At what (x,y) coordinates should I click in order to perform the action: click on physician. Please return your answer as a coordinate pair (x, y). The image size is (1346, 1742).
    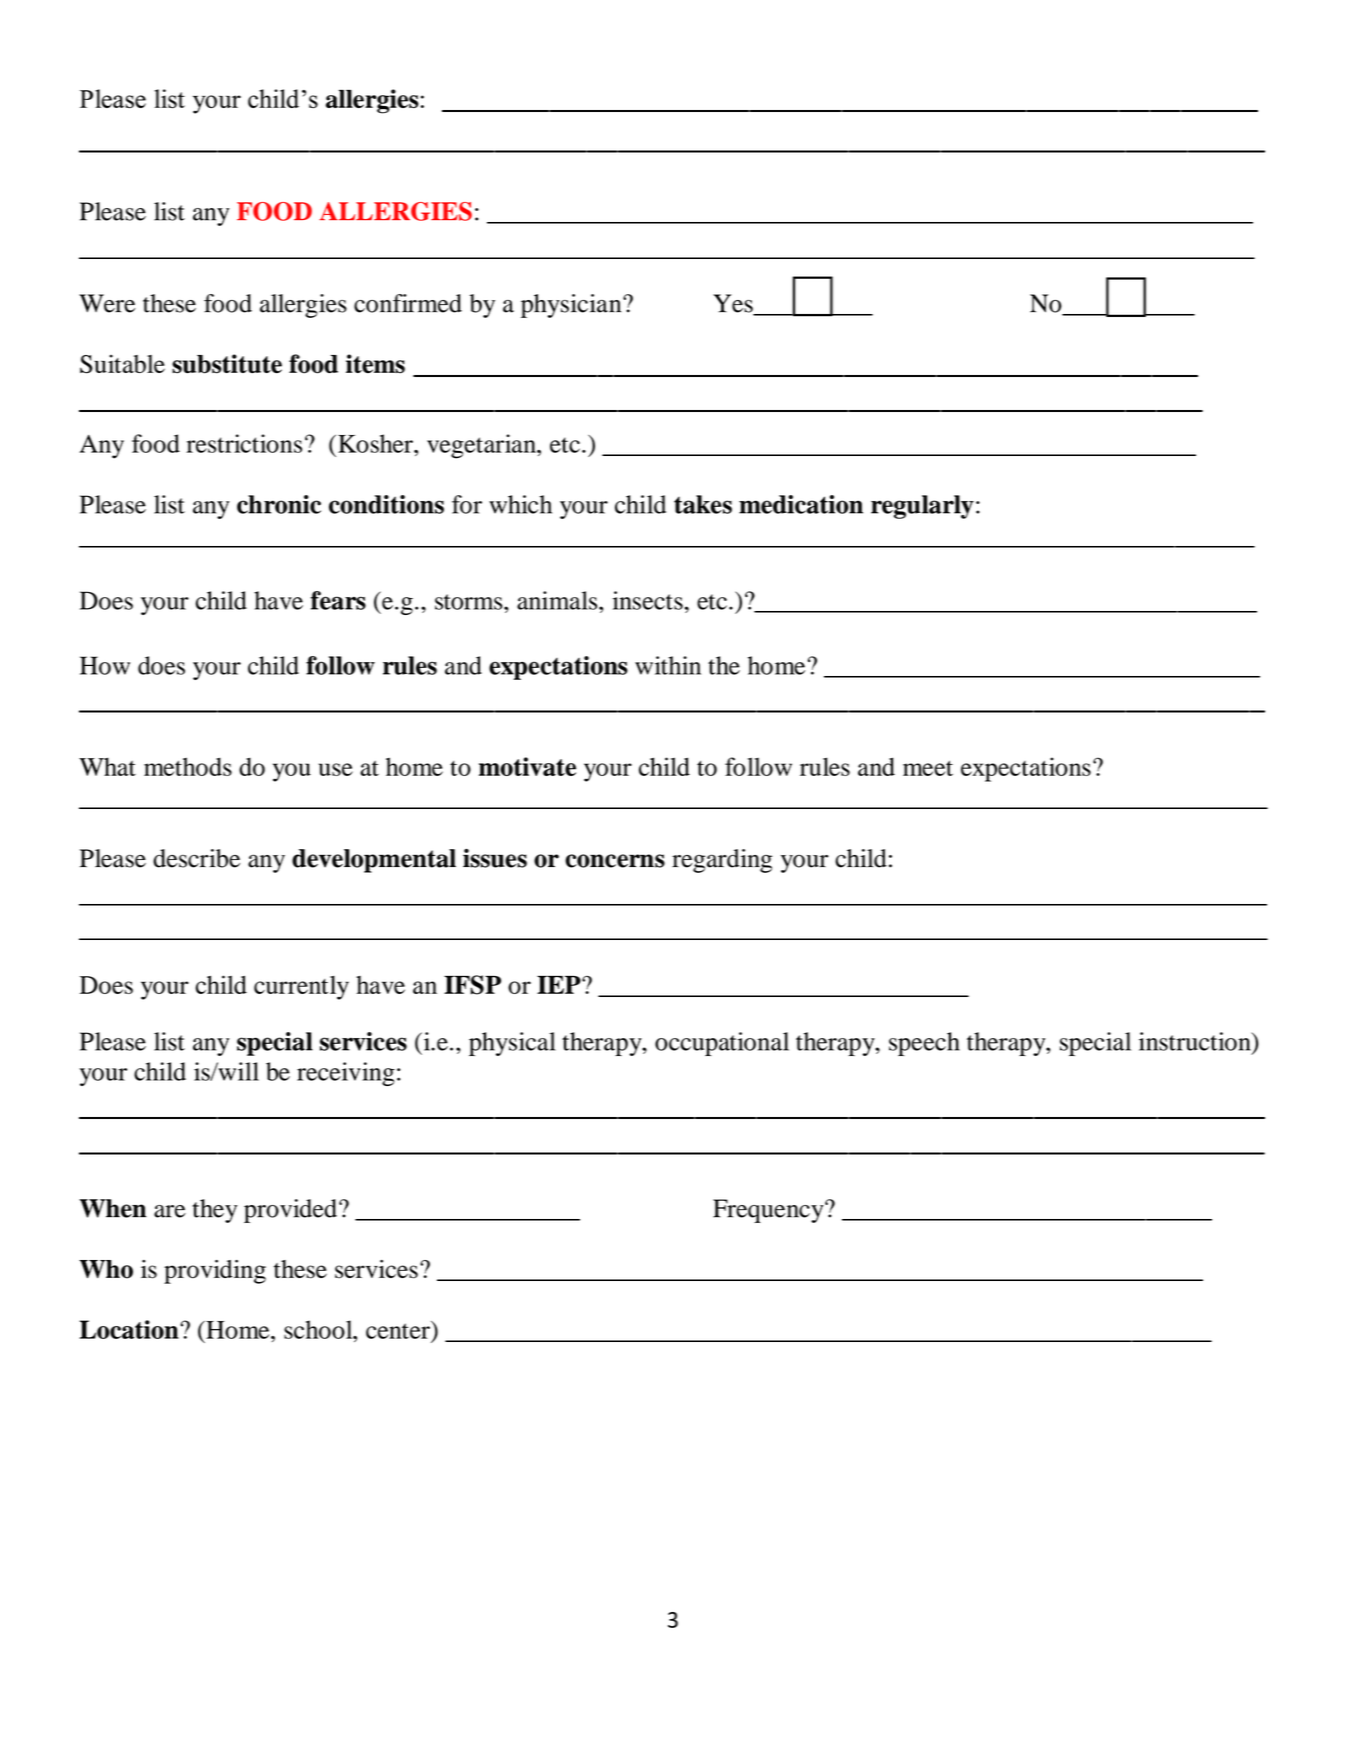
    Looking at the image, I should click on (572, 306).
